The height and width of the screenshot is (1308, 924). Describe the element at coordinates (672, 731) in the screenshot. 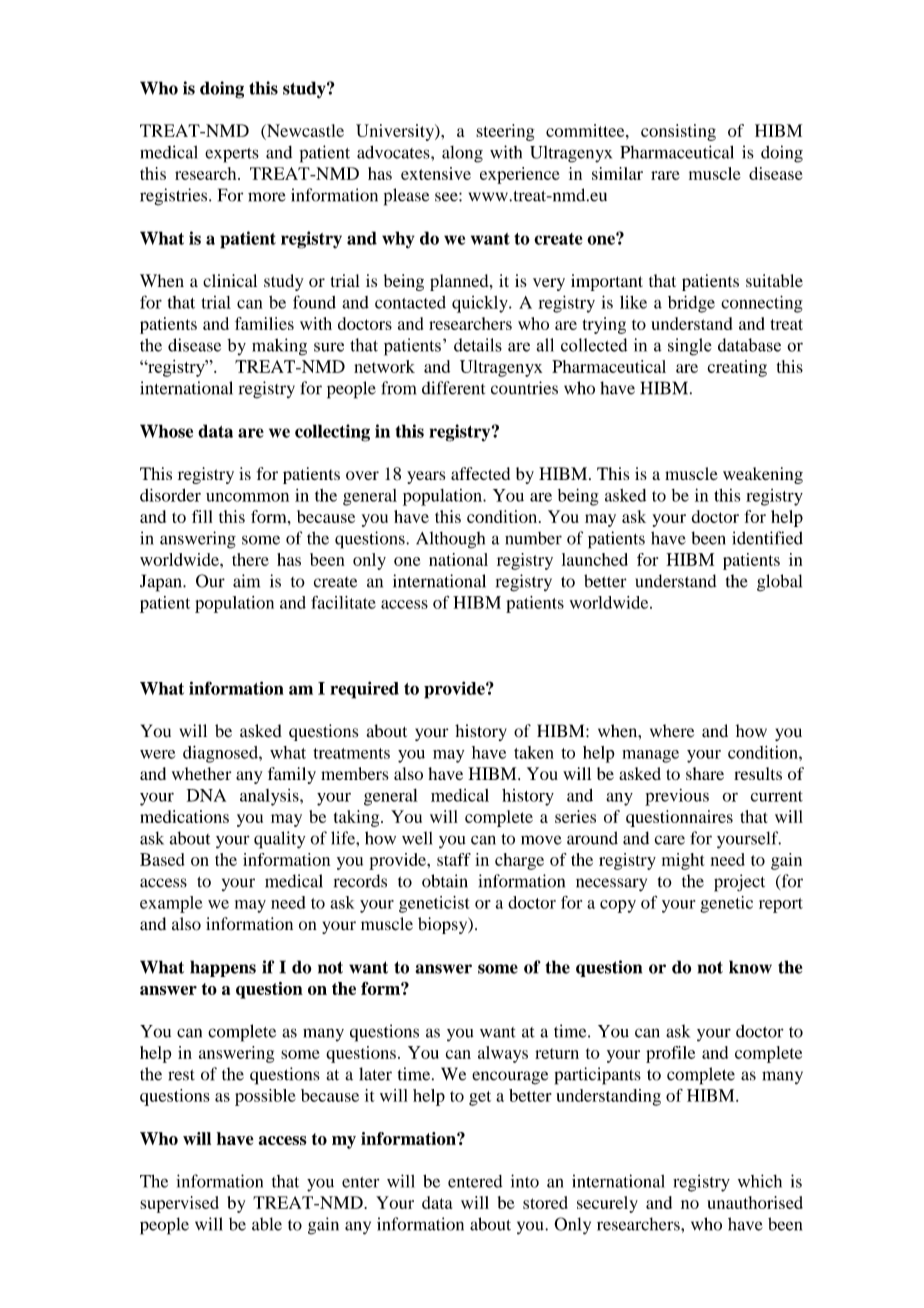

I see `where` at that location.
